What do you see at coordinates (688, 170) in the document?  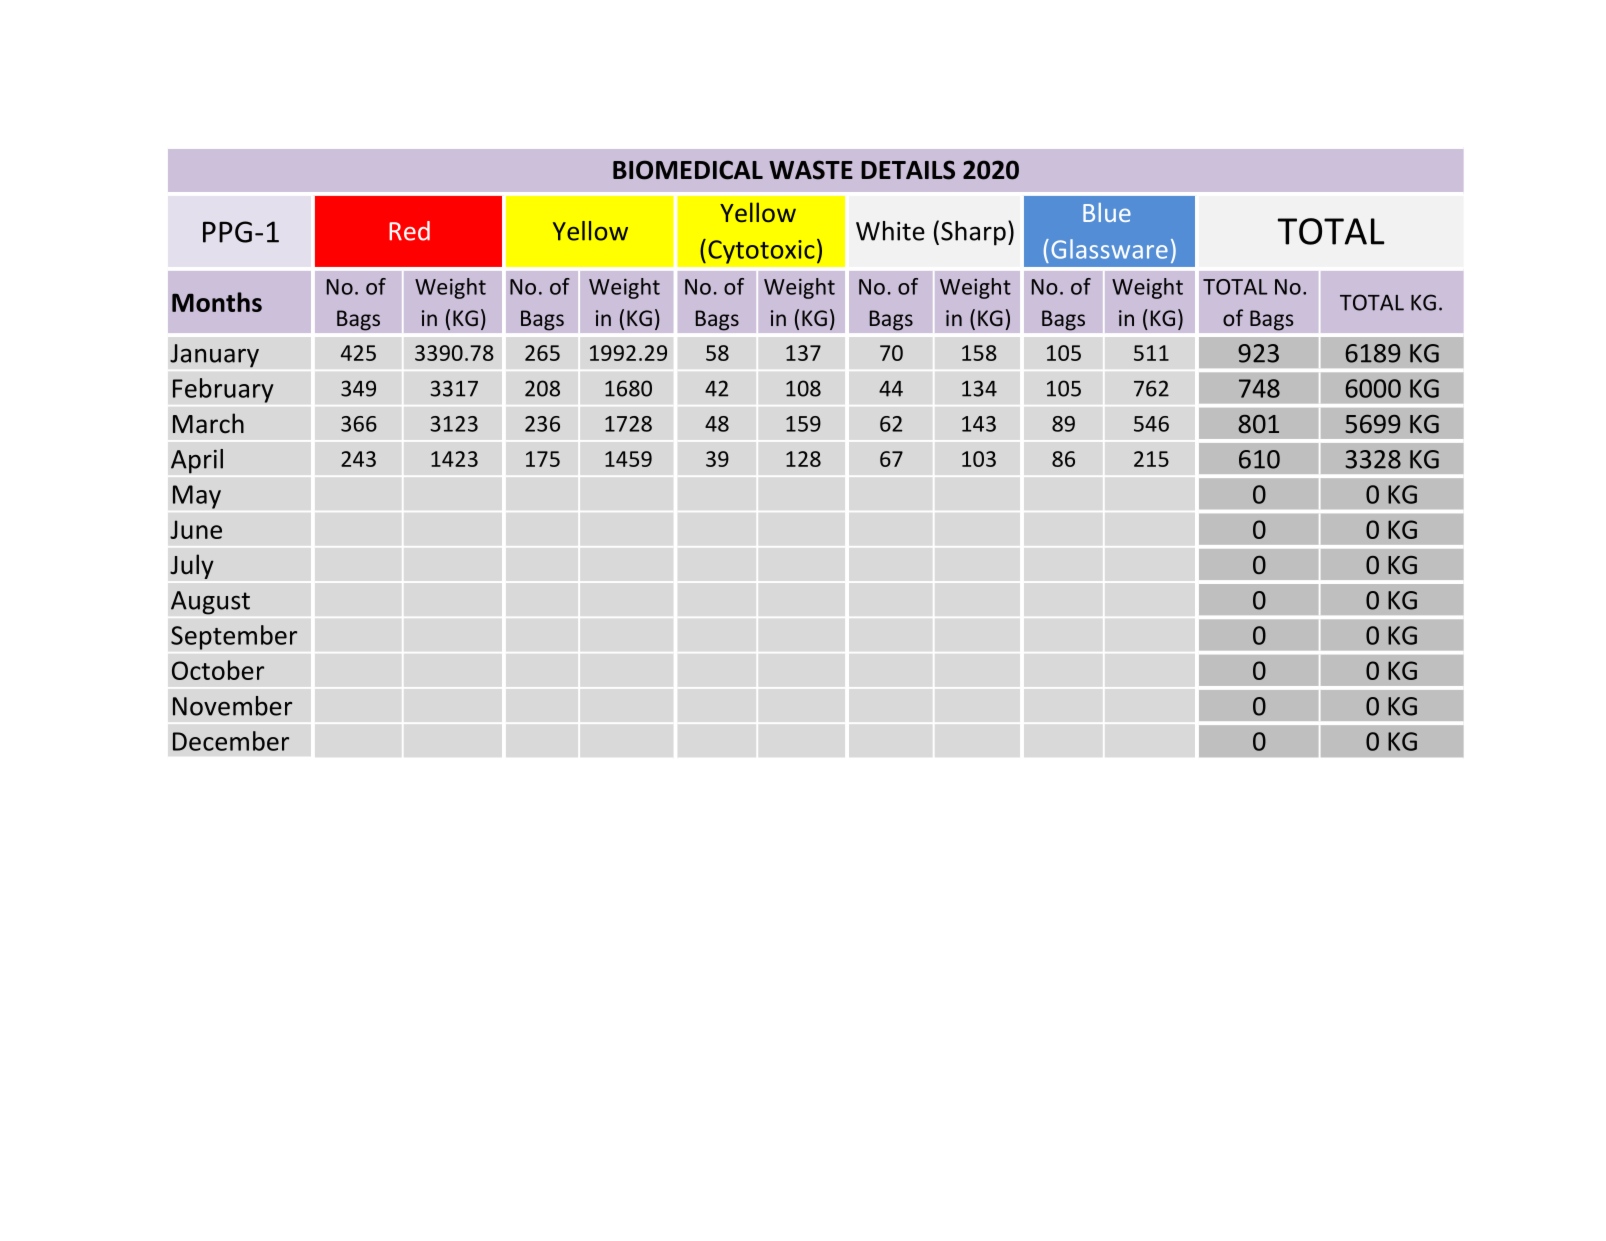 I see `BIOMEDICAL` at bounding box center [688, 170].
